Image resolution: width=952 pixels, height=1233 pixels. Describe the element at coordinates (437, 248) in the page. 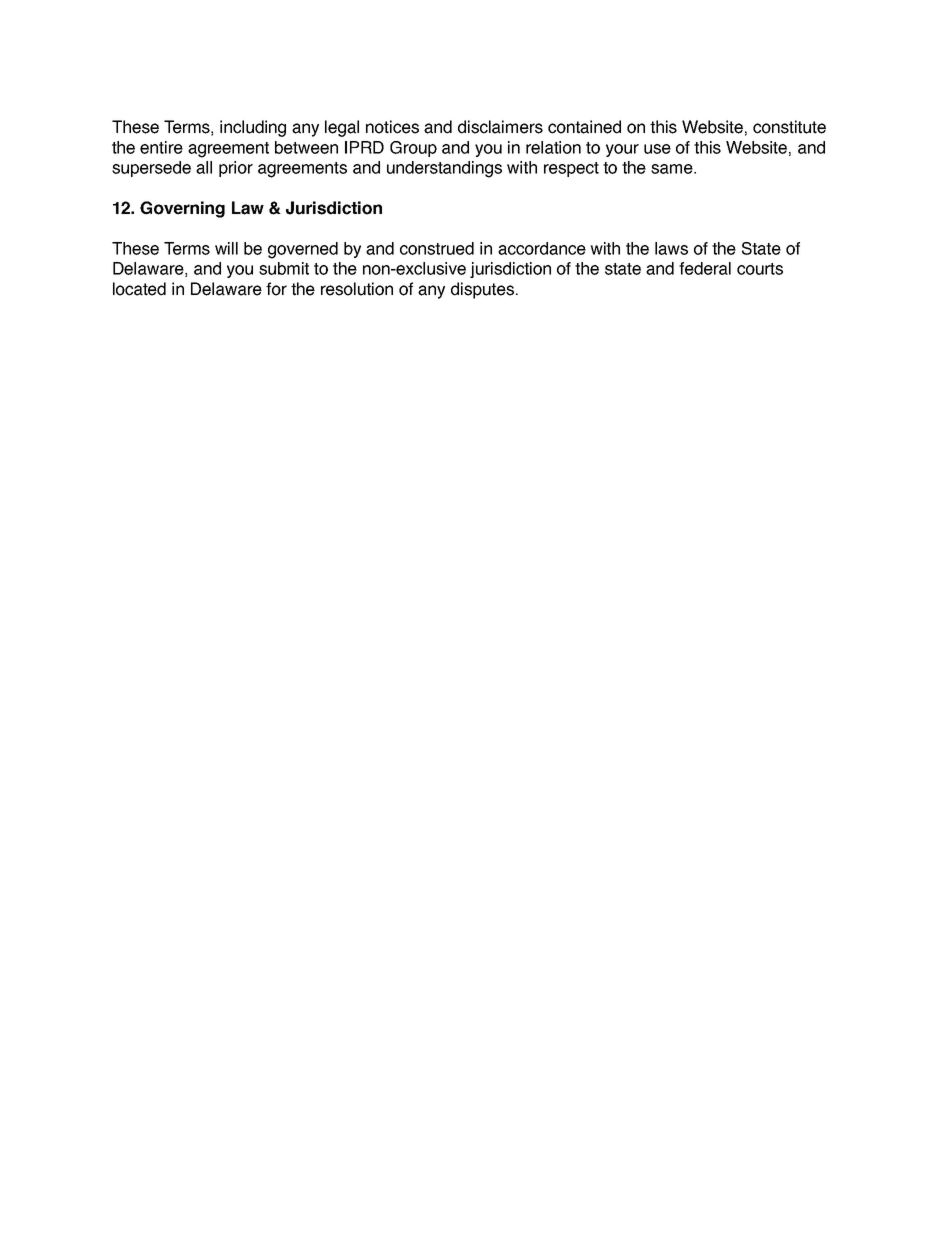

I see `construed` at that location.
